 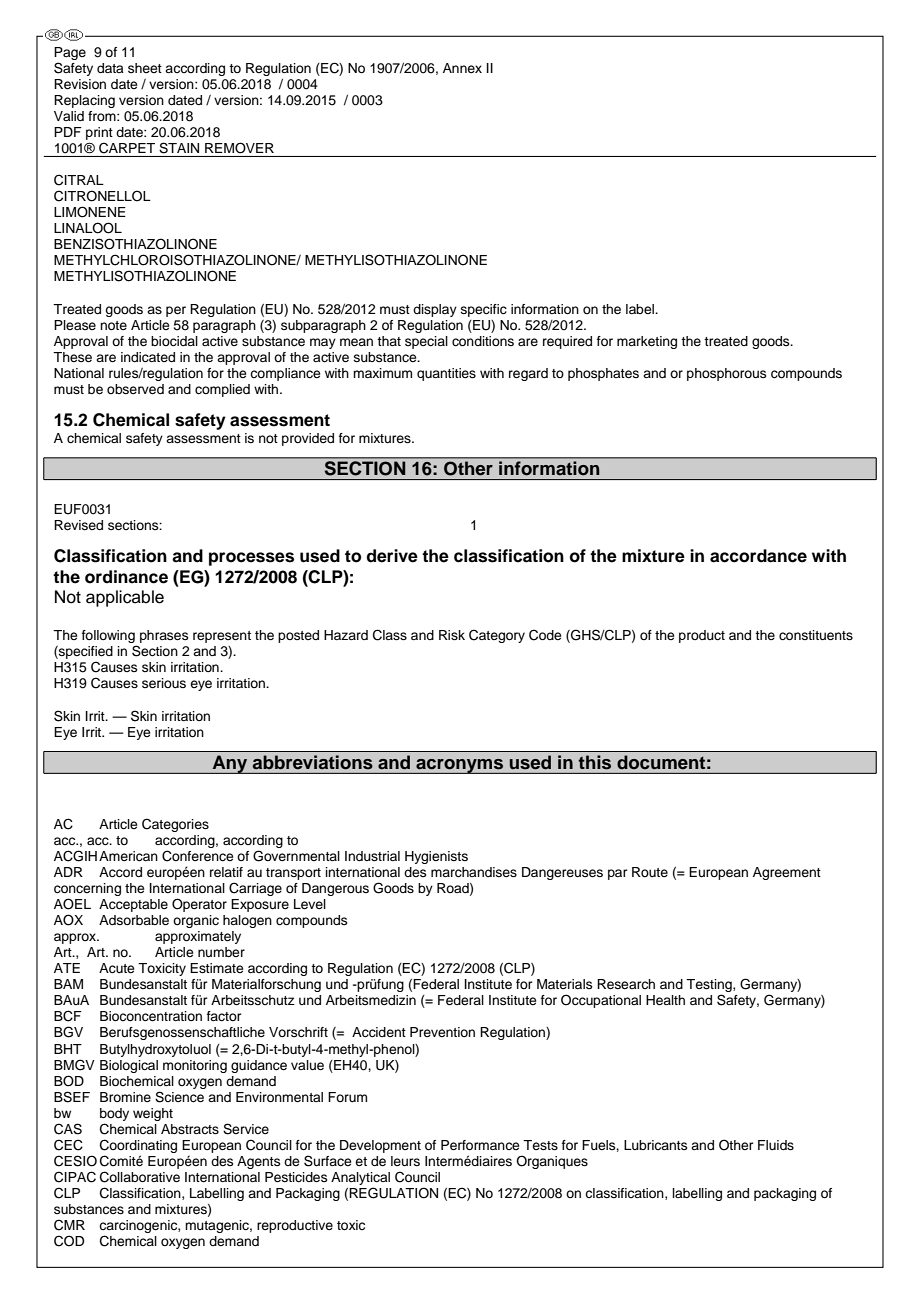 I want to click on Annex, so click(x=462, y=68).
